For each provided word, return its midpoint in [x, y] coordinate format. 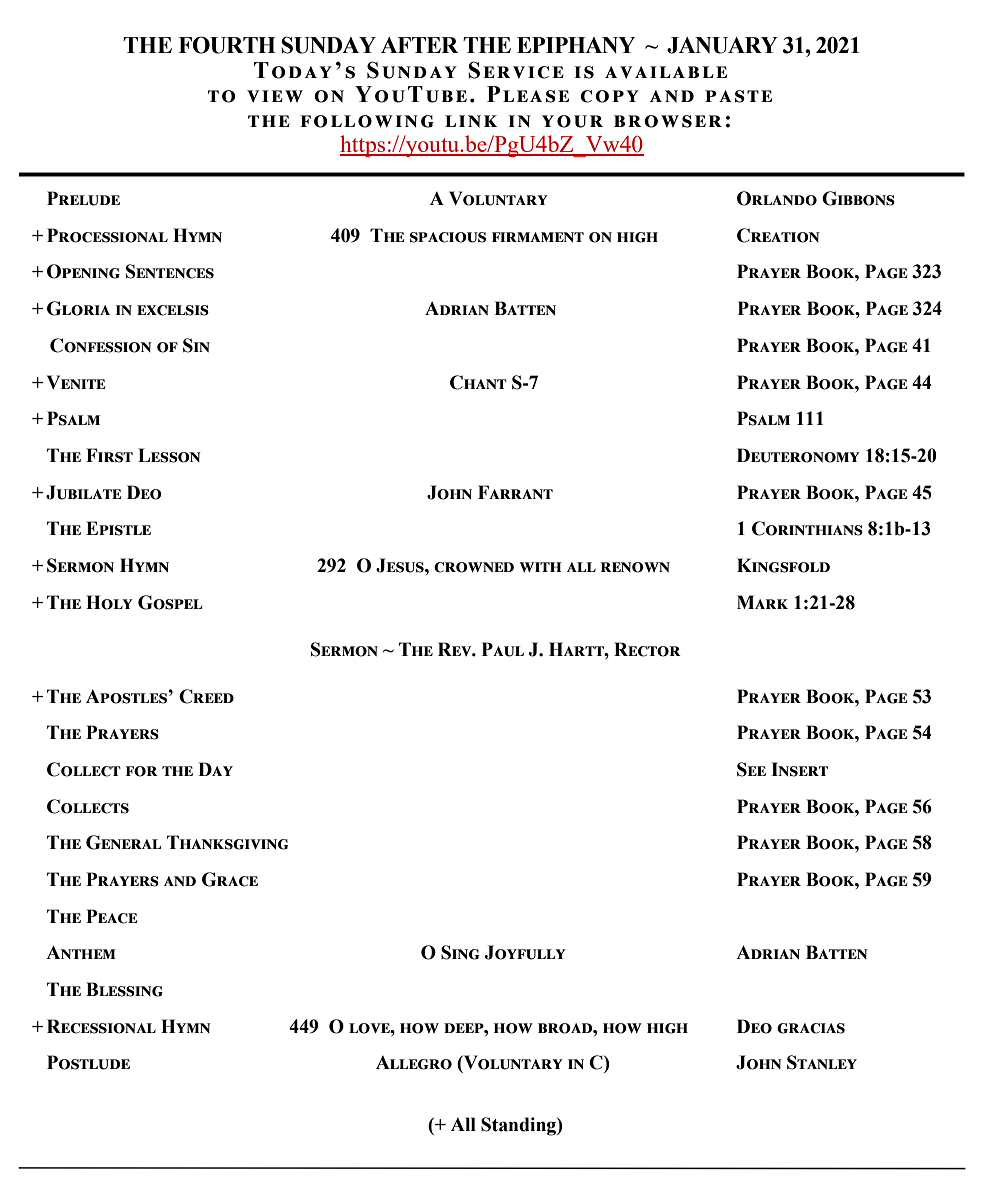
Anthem [81, 952]
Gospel [170, 602]
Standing [519, 1126]
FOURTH [227, 45]
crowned [474, 567]
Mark [762, 602]
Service [516, 70]
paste [738, 96]
